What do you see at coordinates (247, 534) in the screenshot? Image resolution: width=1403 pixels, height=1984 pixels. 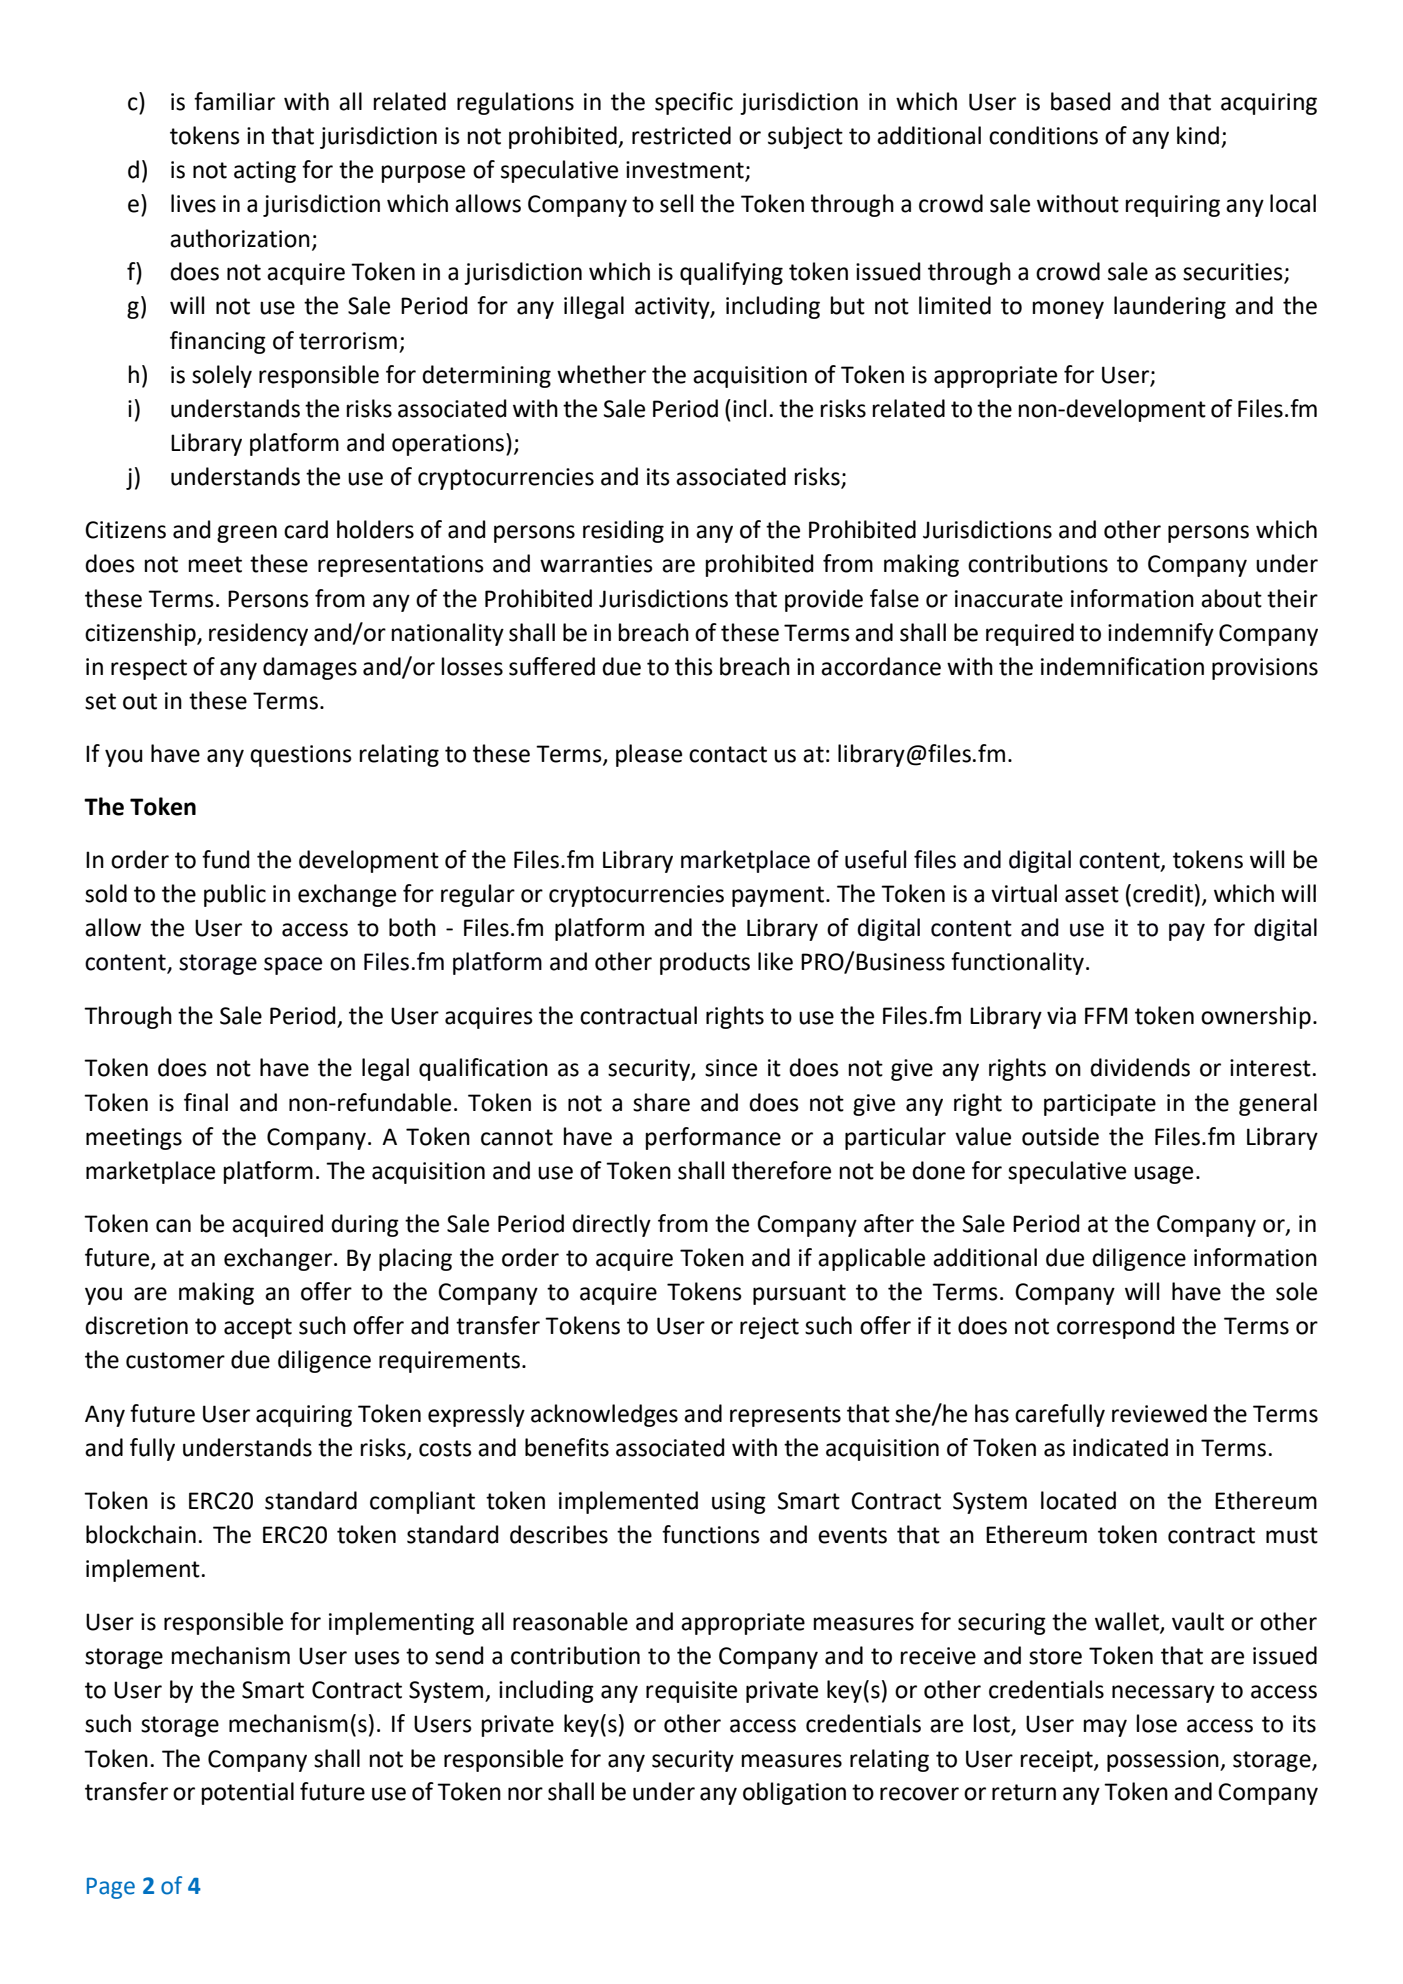 I see `green` at bounding box center [247, 534].
